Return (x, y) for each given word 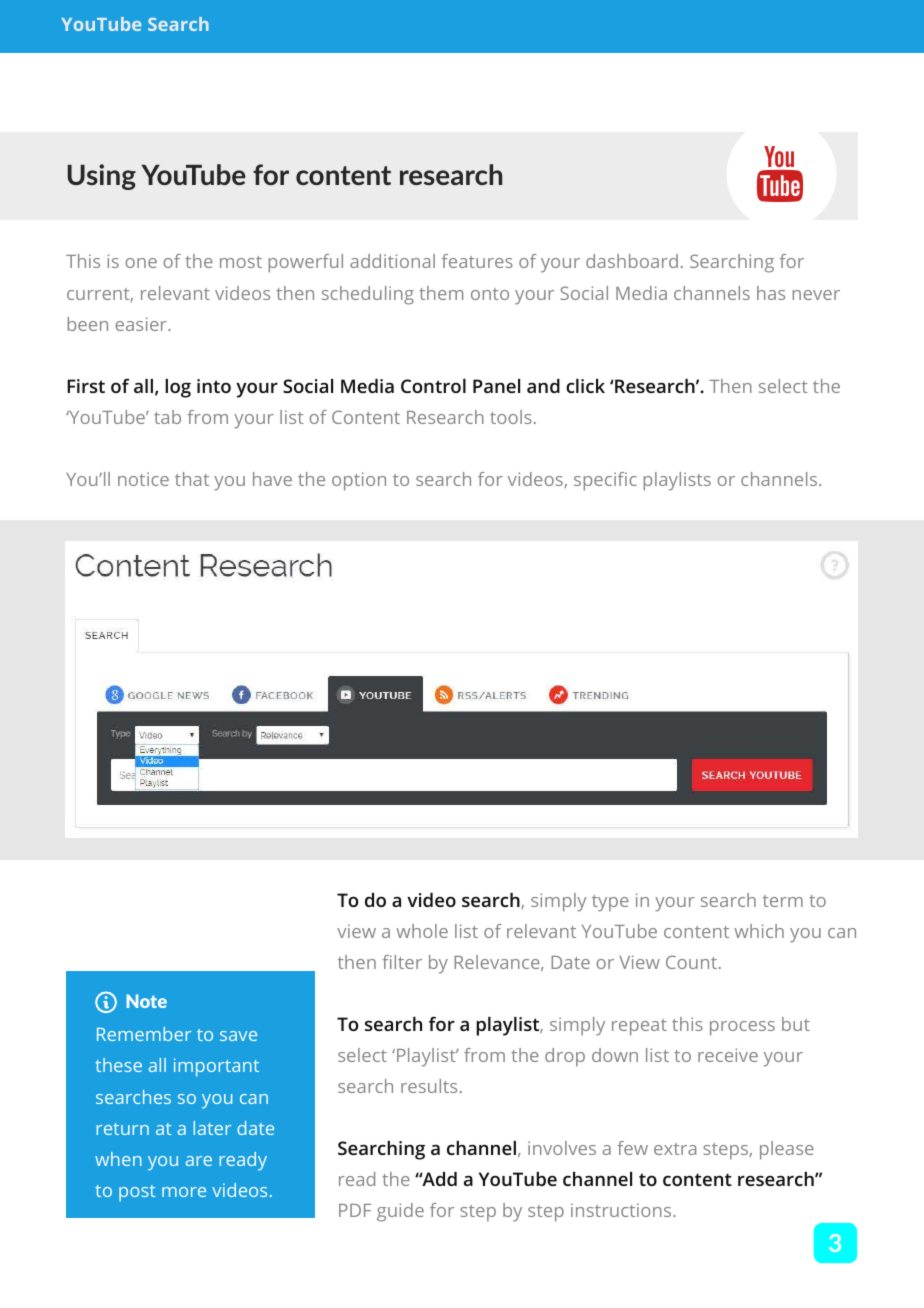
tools (511, 417)
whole (422, 931)
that (192, 479)
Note (146, 1001)
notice (143, 479)
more (184, 1192)
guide (400, 1212)
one (141, 263)
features (477, 261)
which (759, 931)
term (783, 901)
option (359, 481)
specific (605, 481)
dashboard (632, 261)
